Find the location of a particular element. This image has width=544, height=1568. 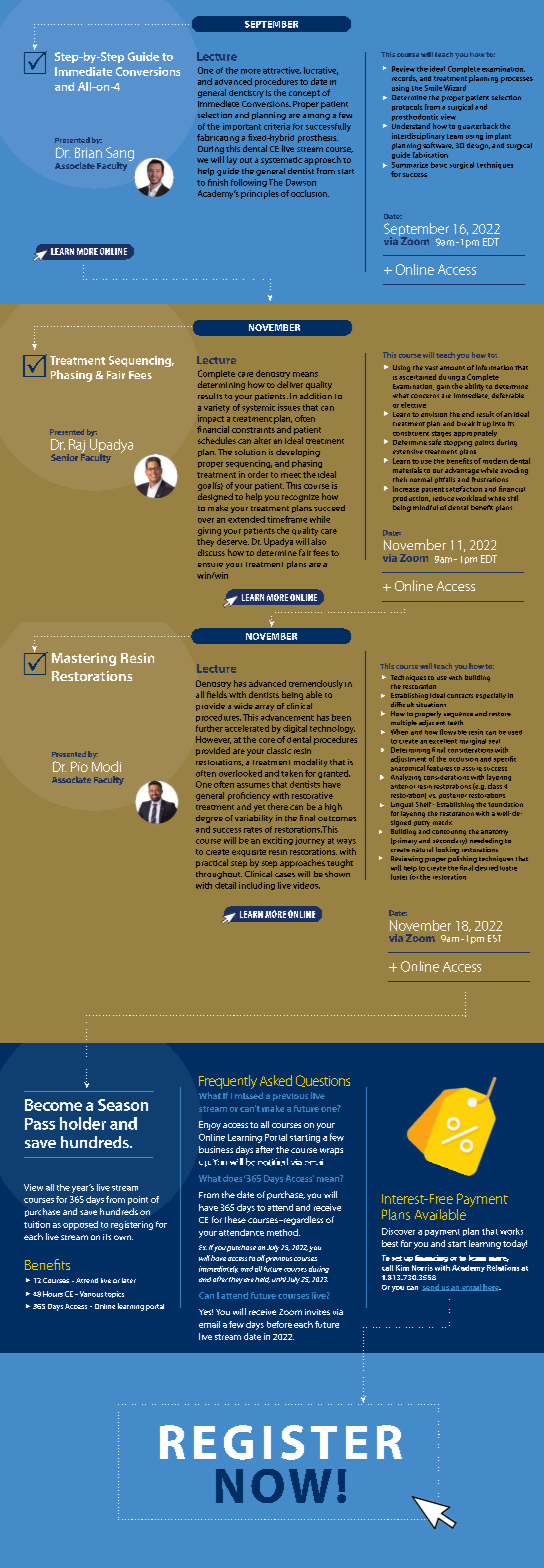

timeframe is located at coordinates (287, 519).
